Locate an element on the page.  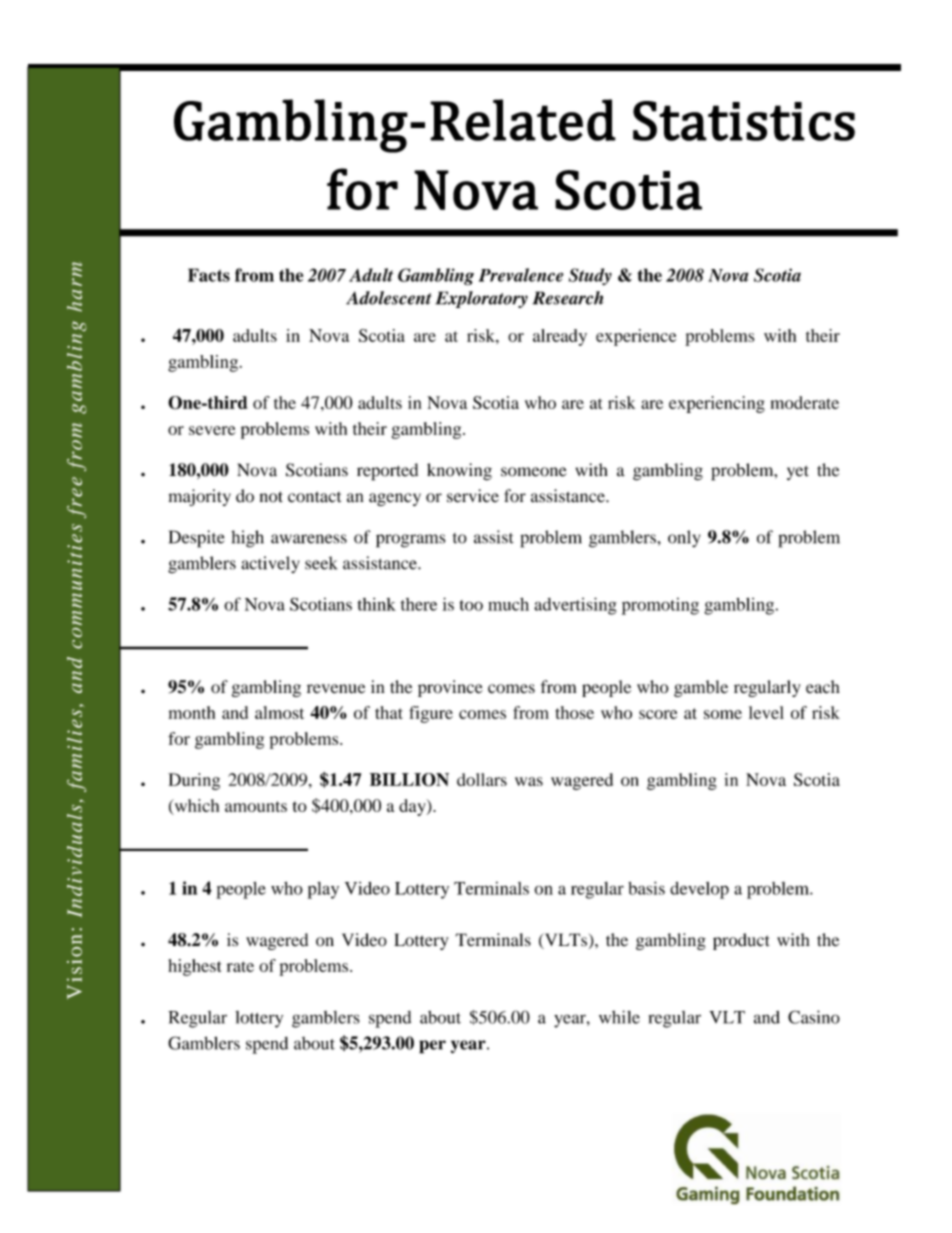
Facts is located at coordinates (209, 275).
